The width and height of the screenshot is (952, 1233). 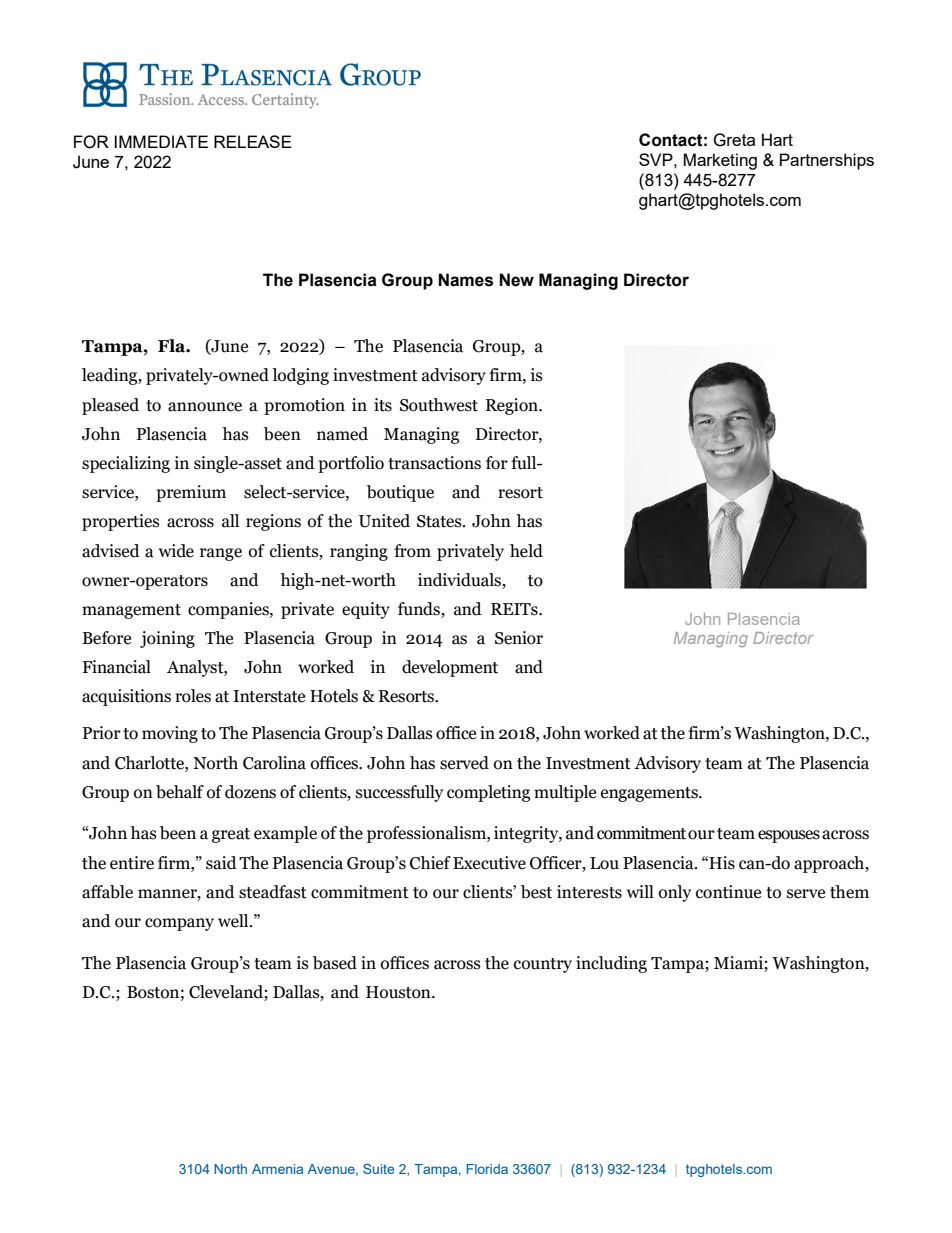 What do you see at coordinates (465, 280) in the screenshot?
I see `Names` at bounding box center [465, 280].
